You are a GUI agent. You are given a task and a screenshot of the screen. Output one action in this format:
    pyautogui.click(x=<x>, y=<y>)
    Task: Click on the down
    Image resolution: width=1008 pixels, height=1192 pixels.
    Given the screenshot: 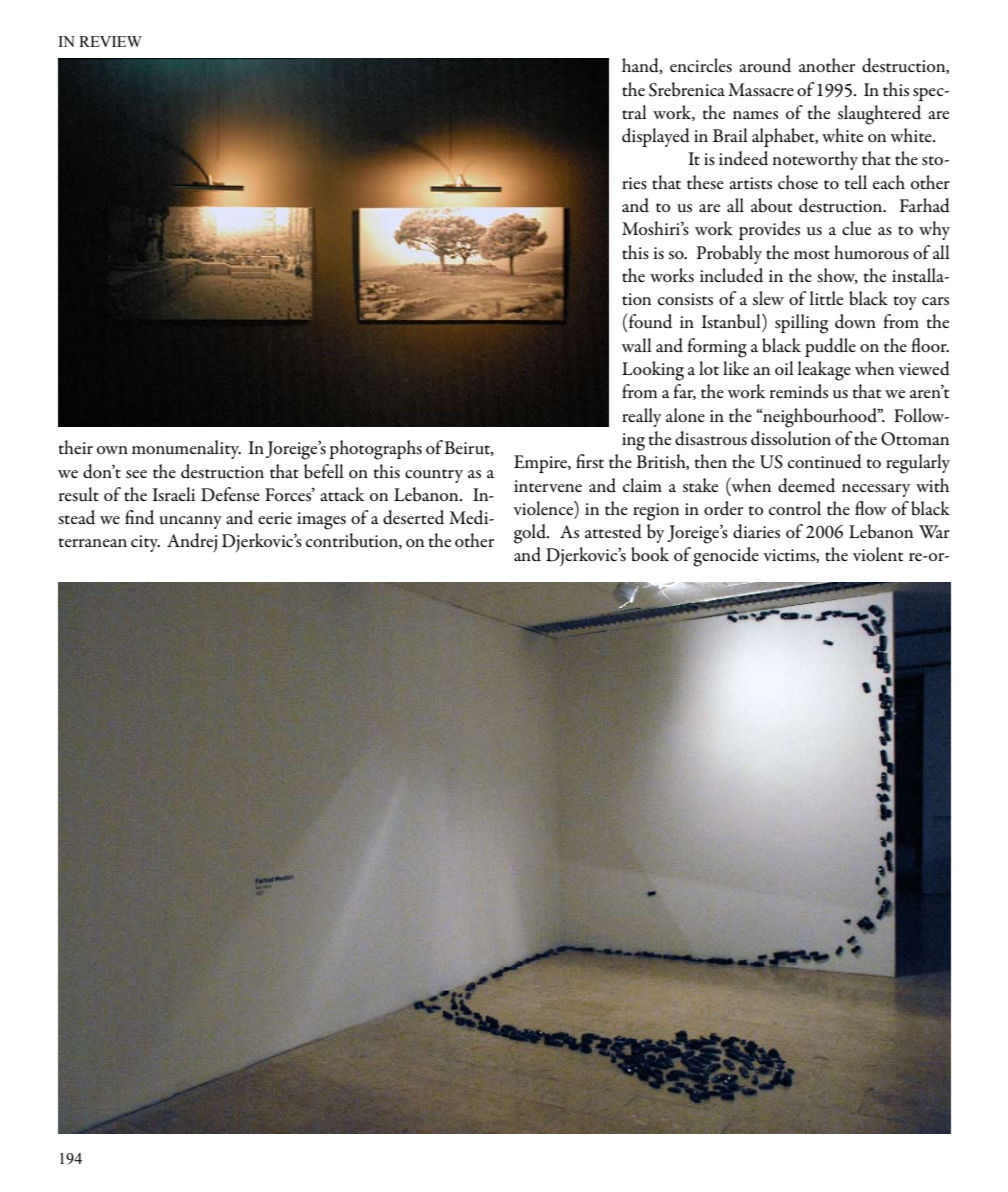 What is the action you would take?
    pyautogui.click(x=855, y=321)
